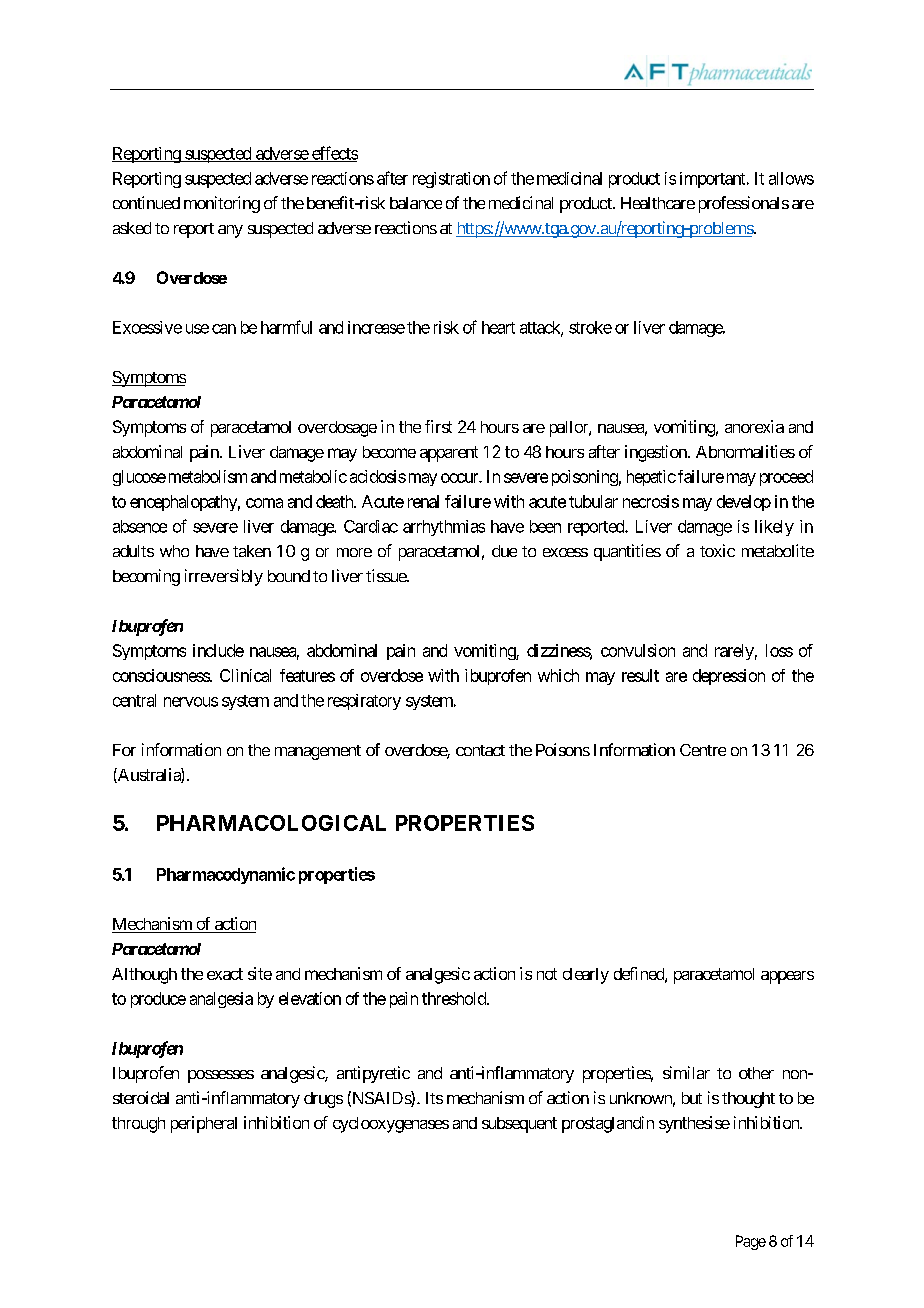 The image size is (924, 1308). Describe the element at coordinates (271, 823) in the screenshot. I see `PHARMACOLOGICAL` at that location.
